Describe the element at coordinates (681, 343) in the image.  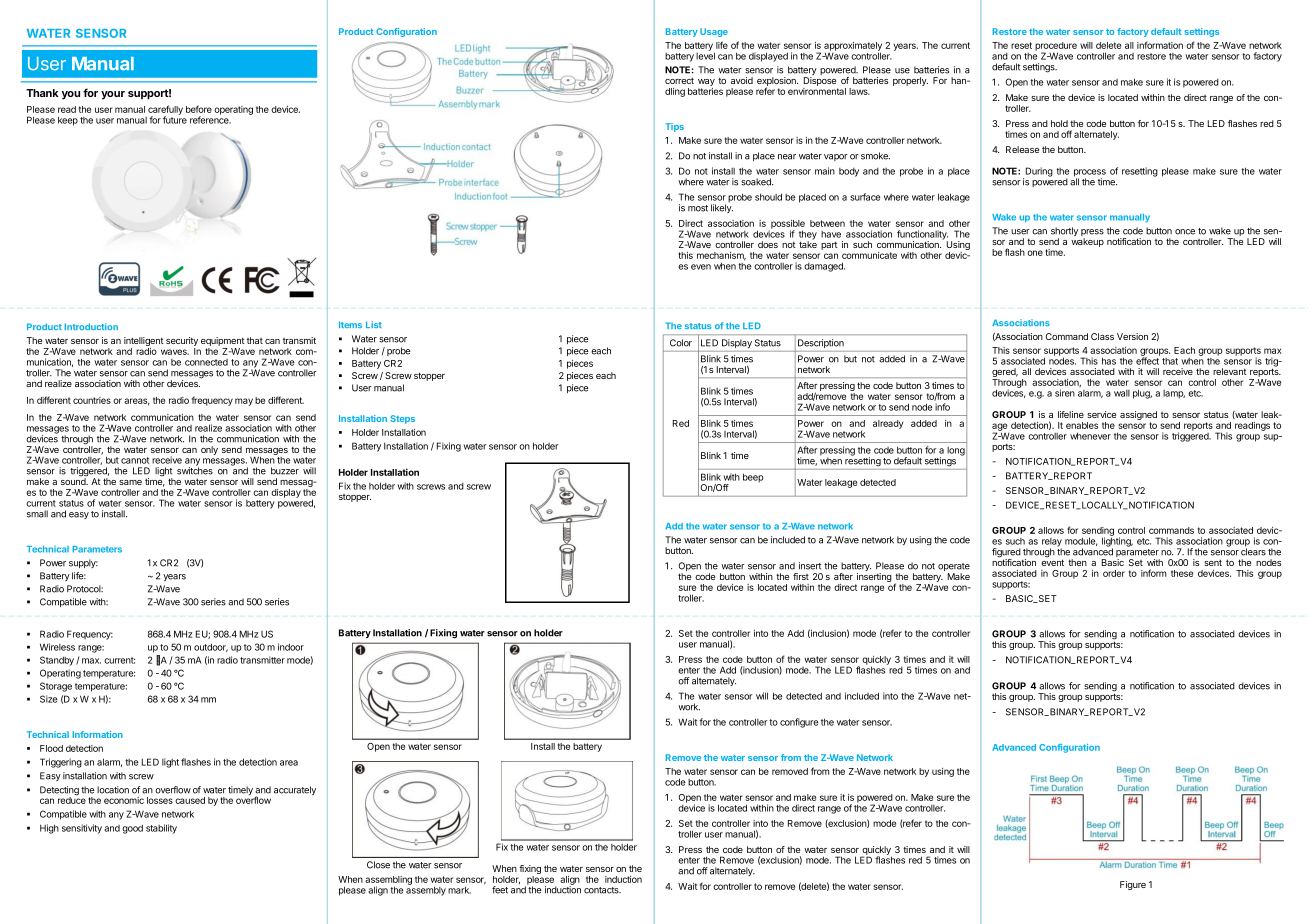
I see `Color` at that location.
